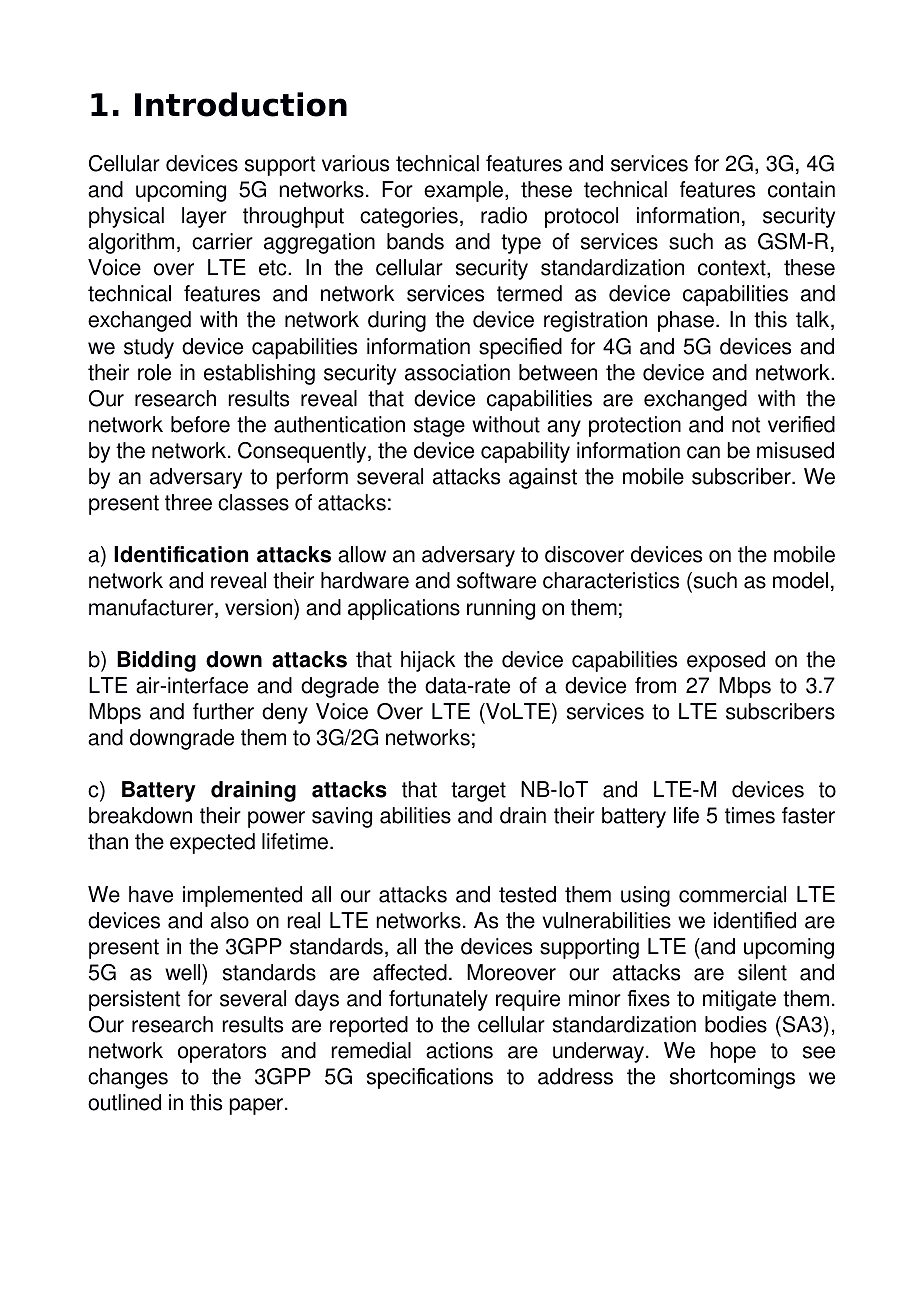  What do you see at coordinates (800, 580) in the page?
I see `model` at bounding box center [800, 580].
